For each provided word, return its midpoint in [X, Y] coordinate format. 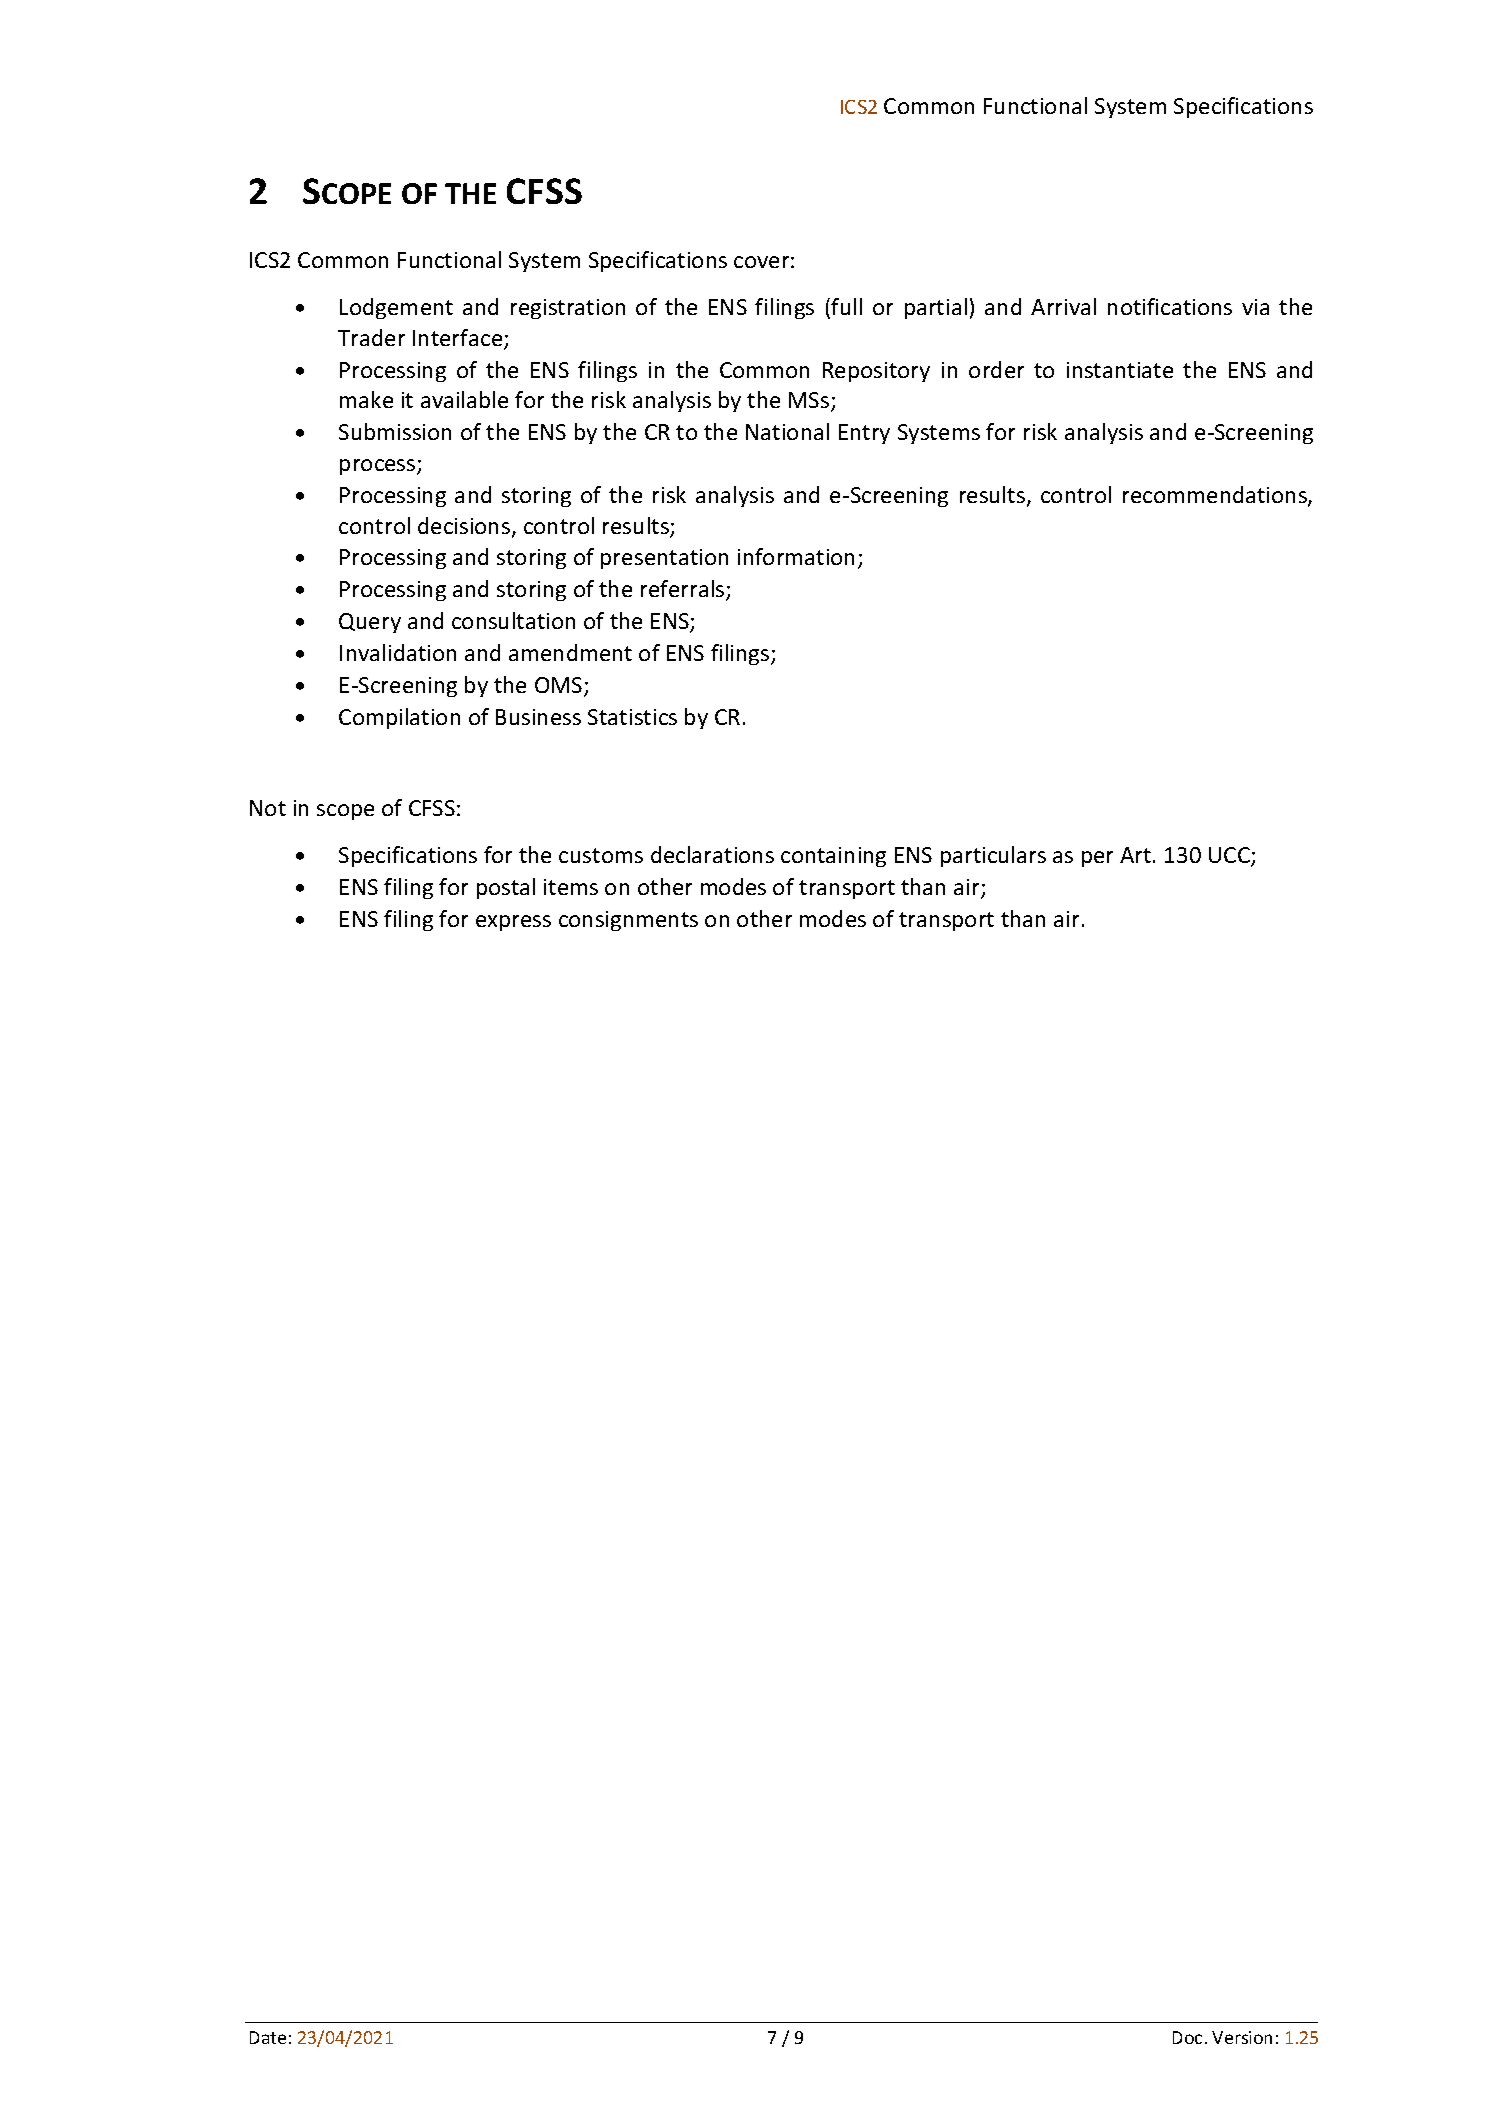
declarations [712, 854]
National [787, 431]
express [513, 923]
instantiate [1120, 370]
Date [268, 2037]
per [1097, 859]
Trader [371, 337]
